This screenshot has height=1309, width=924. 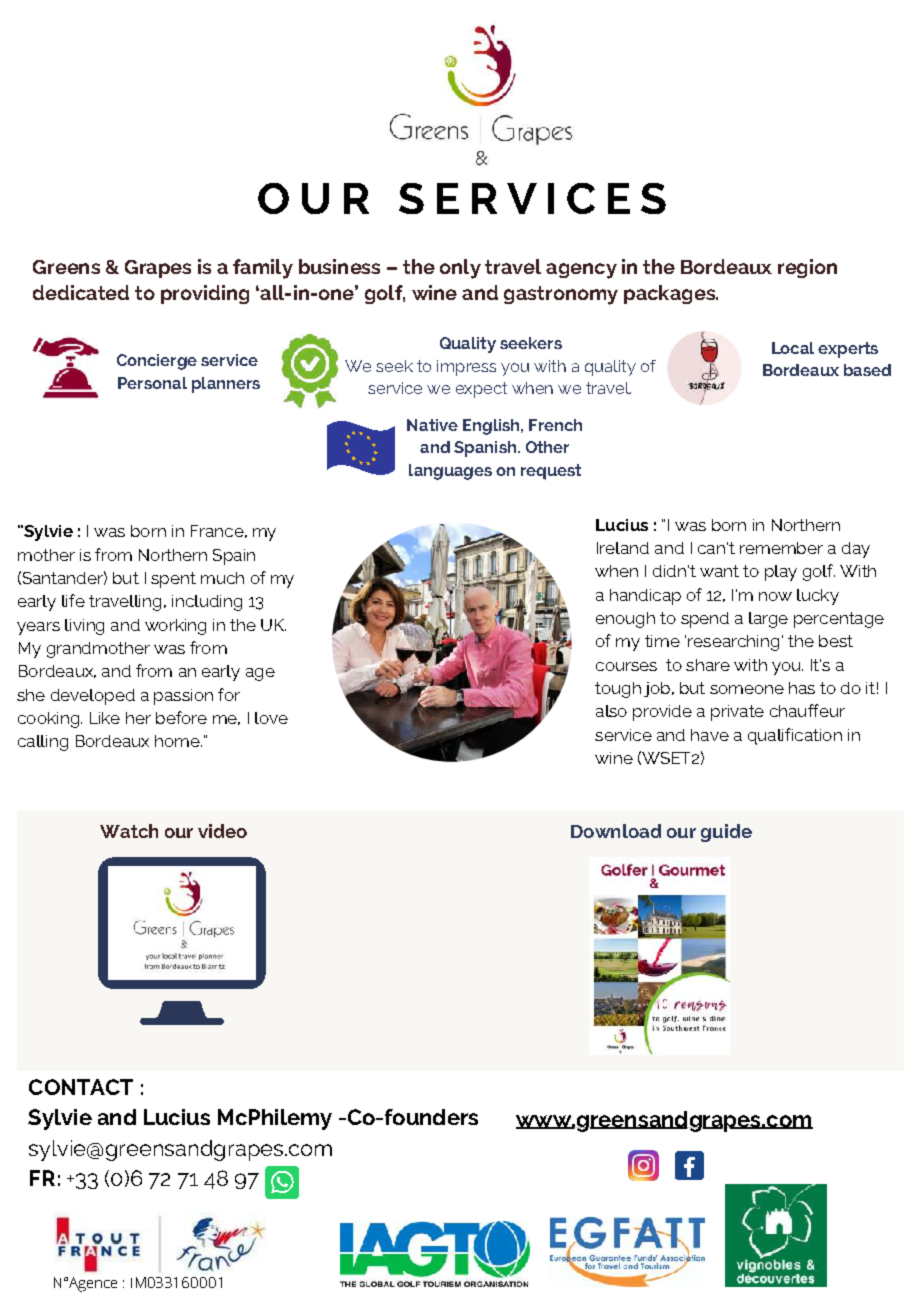 I want to click on developed, so click(x=93, y=697).
